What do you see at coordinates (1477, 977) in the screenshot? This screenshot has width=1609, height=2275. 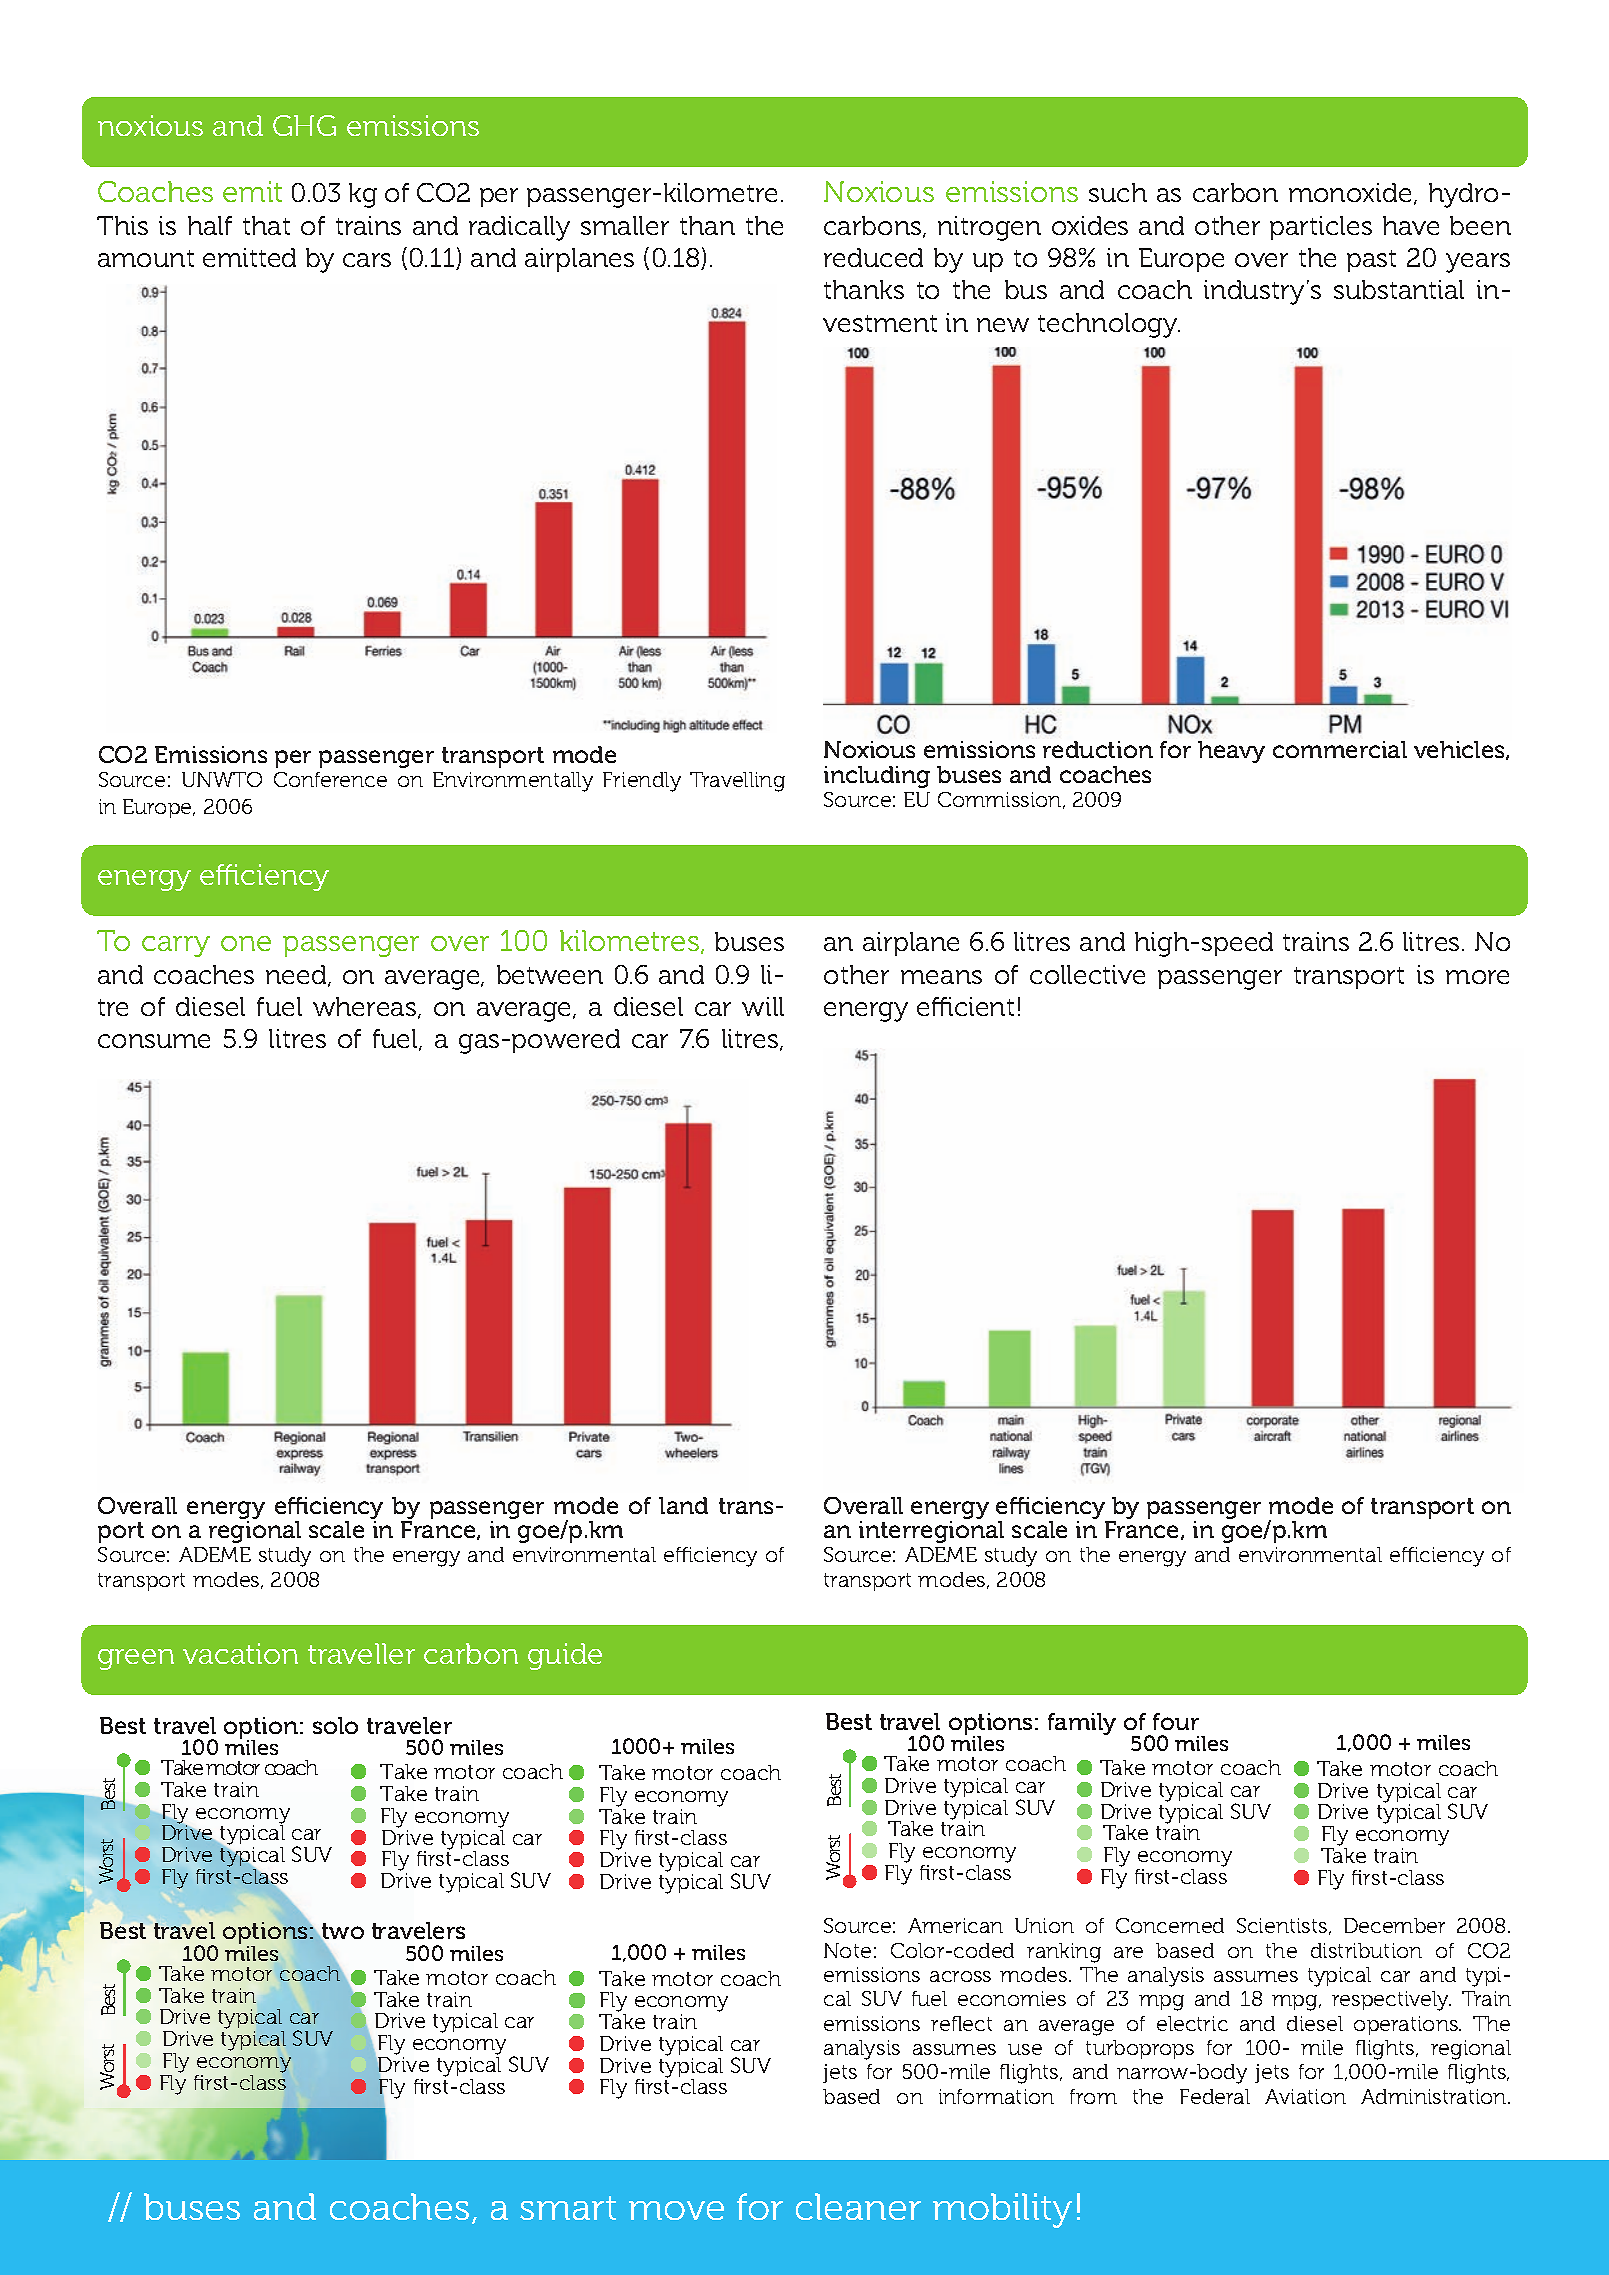 I see `more` at bounding box center [1477, 977].
